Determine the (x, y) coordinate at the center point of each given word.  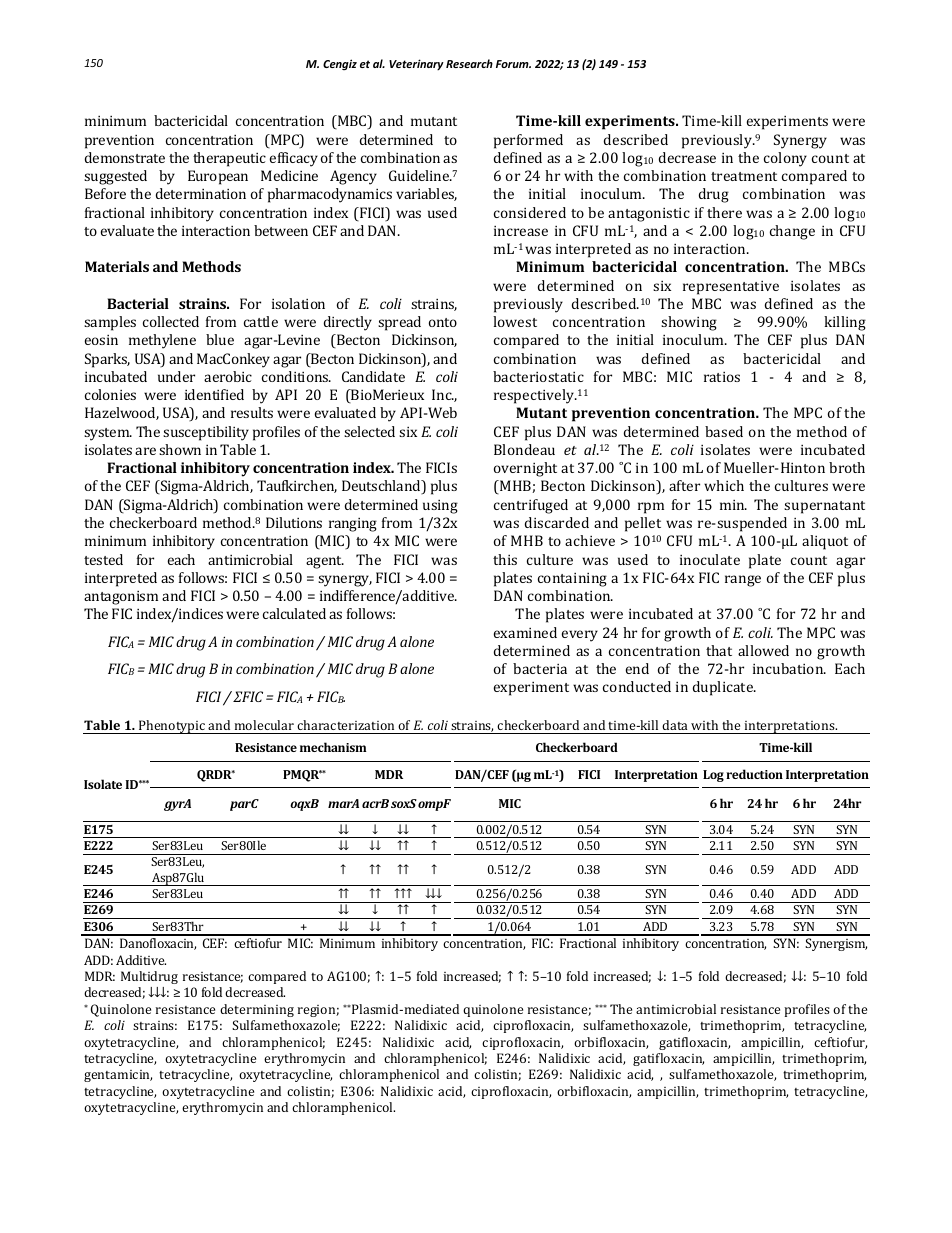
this (505, 559)
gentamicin (118, 1076)
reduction (754, 774)
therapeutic (229, 159)
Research (469, 63)
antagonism (121, 598)
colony (785, 159)
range (743, 581)
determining (257, 1010)
